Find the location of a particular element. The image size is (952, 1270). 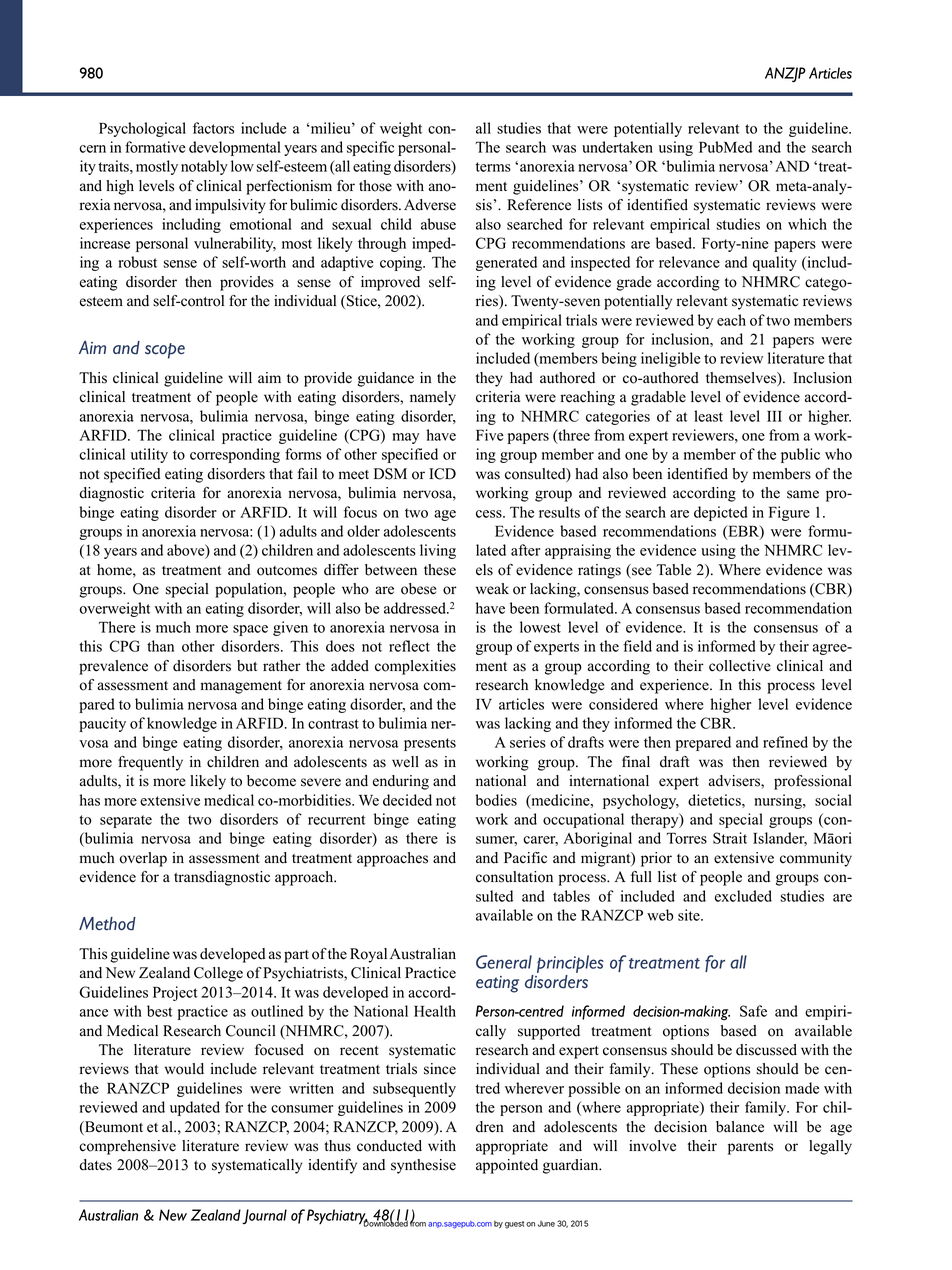

which is located at coordinates (807, 224).
